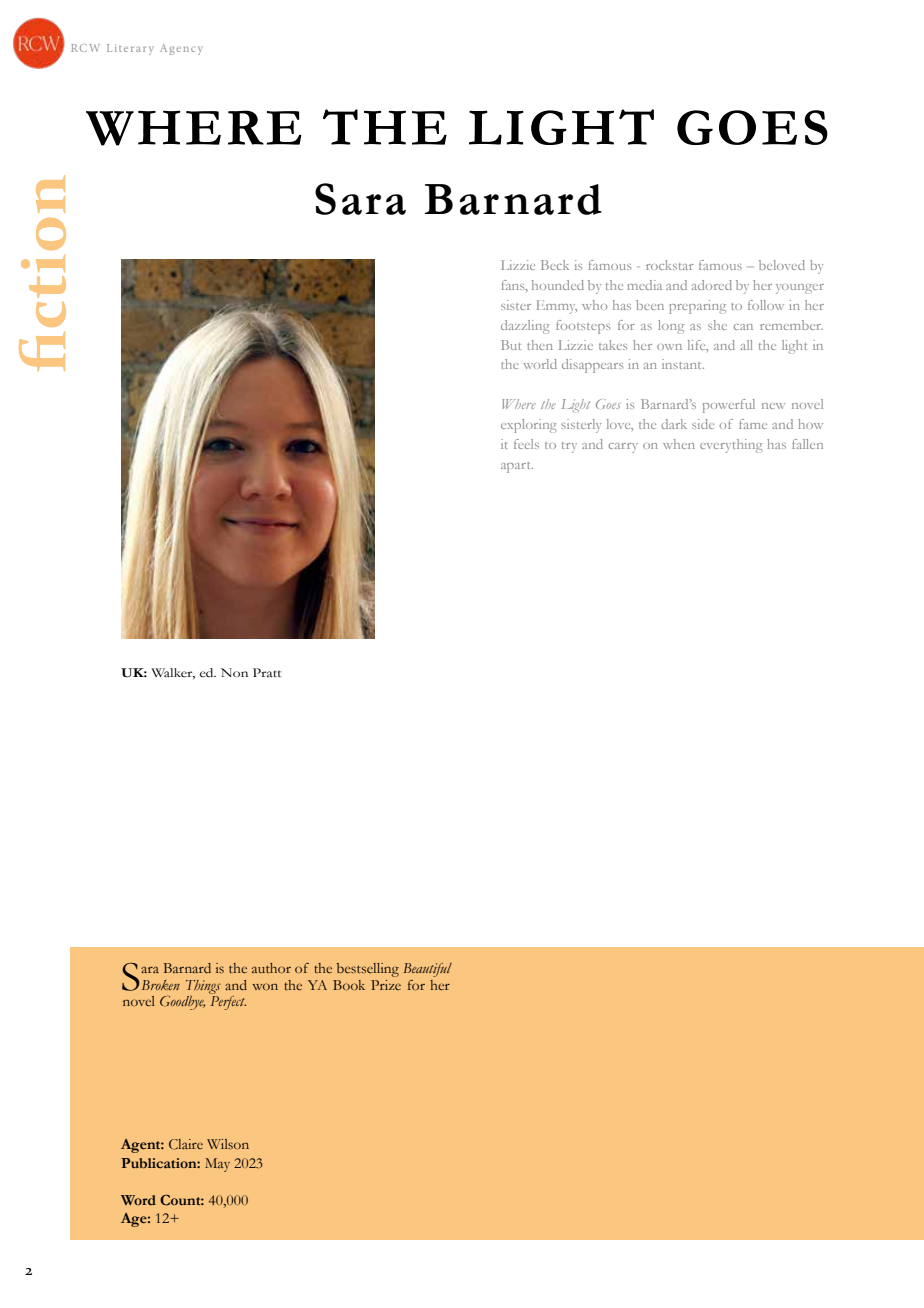  I want to click on Claire, so click(186, 1144).
